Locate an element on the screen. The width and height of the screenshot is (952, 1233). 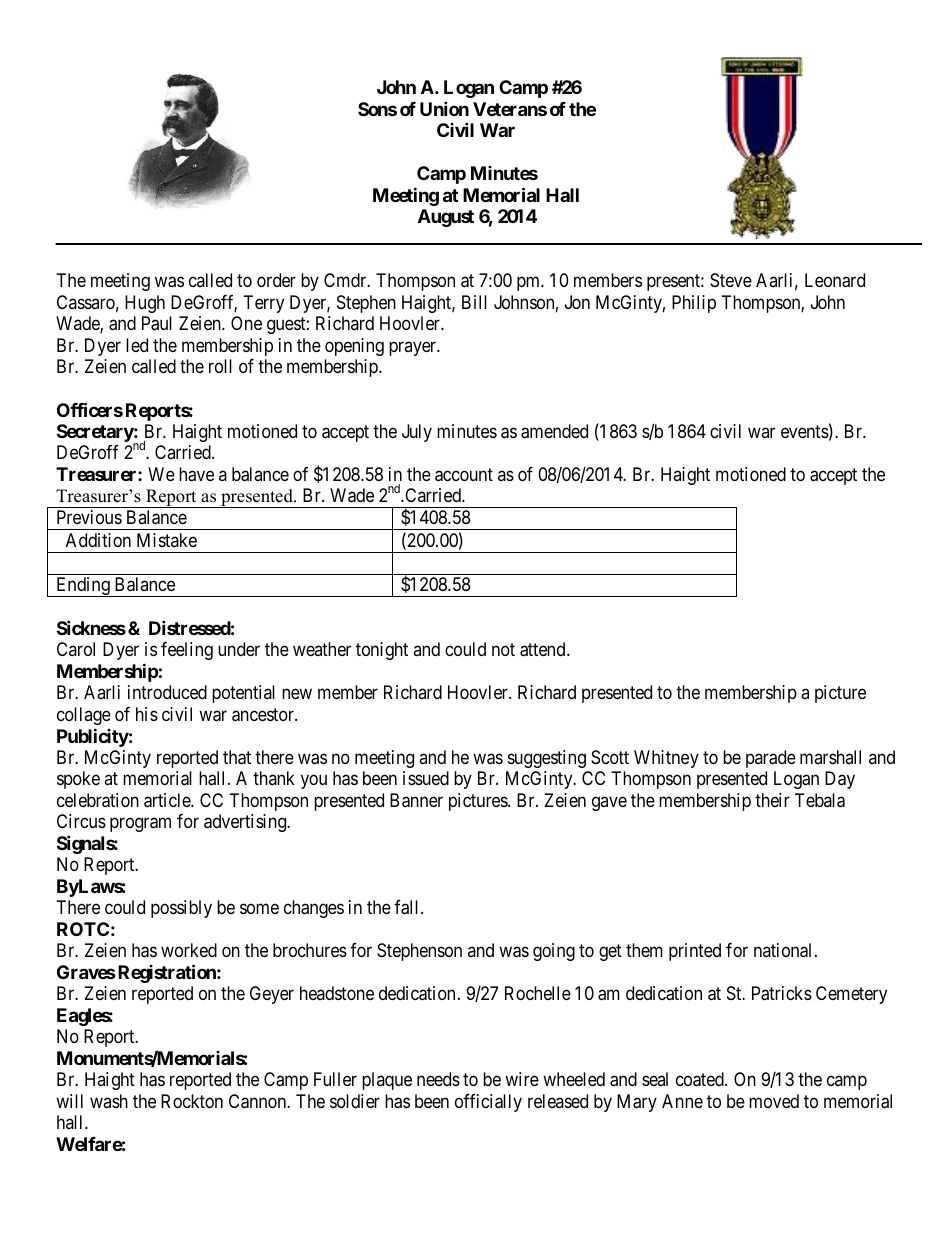
Union is located at coordinates (444, 108).
